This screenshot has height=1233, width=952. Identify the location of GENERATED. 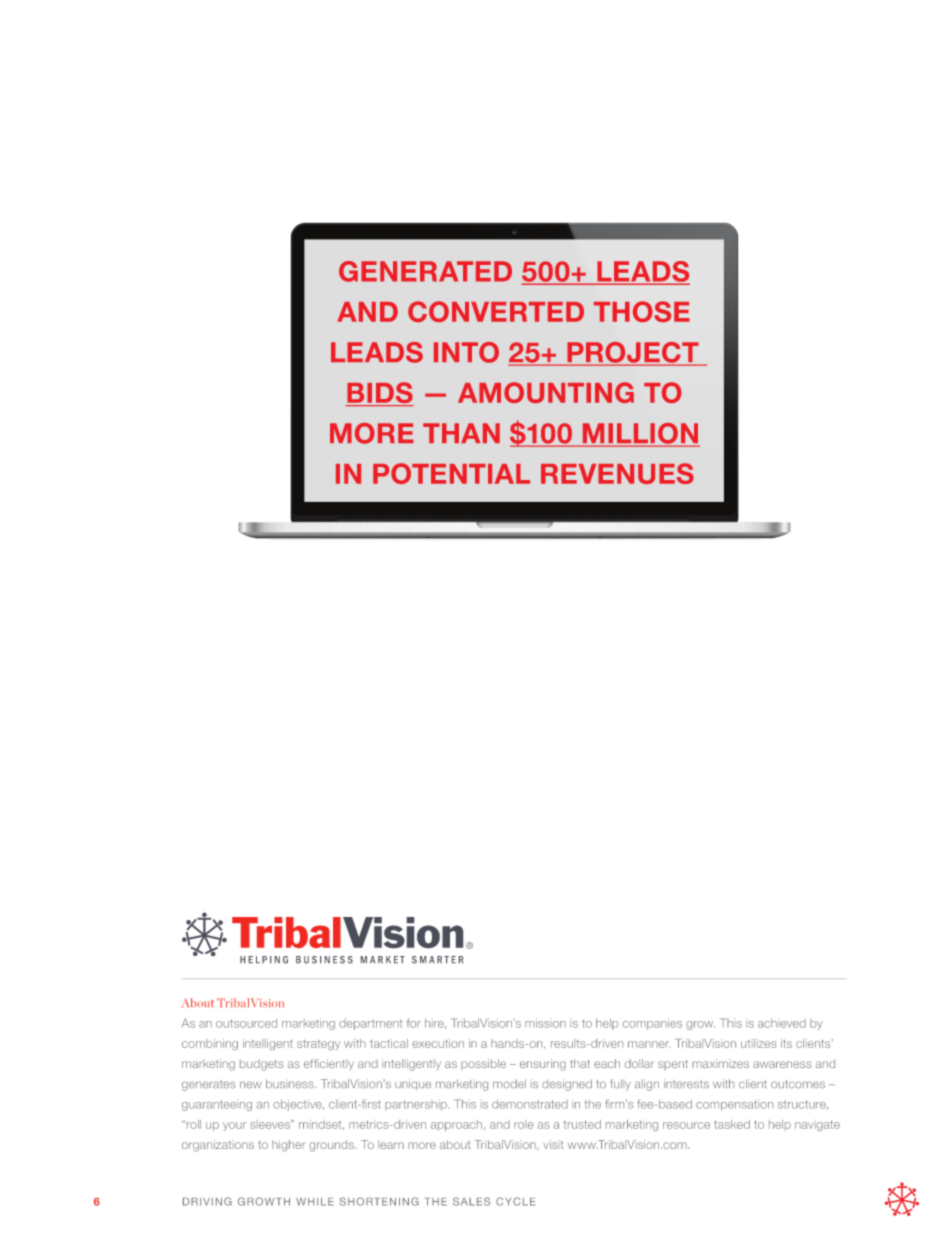
(425, 271).
